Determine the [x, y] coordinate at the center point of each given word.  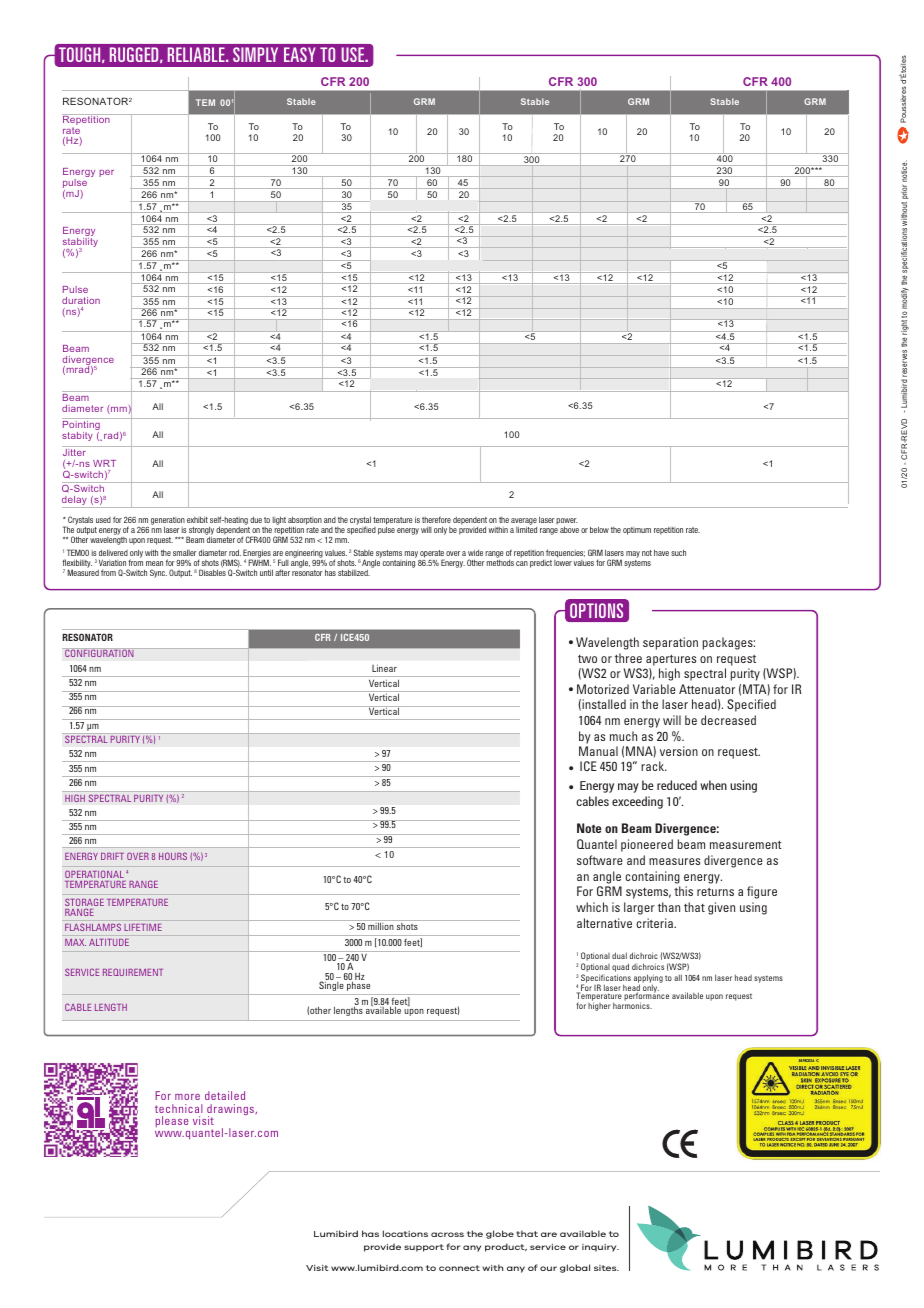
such [678, 552]
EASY [299, 54]
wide [475, 552]
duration [81, 300]
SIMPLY [255, 54]
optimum [637, 531]
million [380, 926]
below [599, 529]
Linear [384, 668]
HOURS [173, 856]
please [172, 1121]
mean [154, 563]
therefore [436, 519]
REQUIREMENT [133, 972]
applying [648, 979]
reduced [677, 785]
